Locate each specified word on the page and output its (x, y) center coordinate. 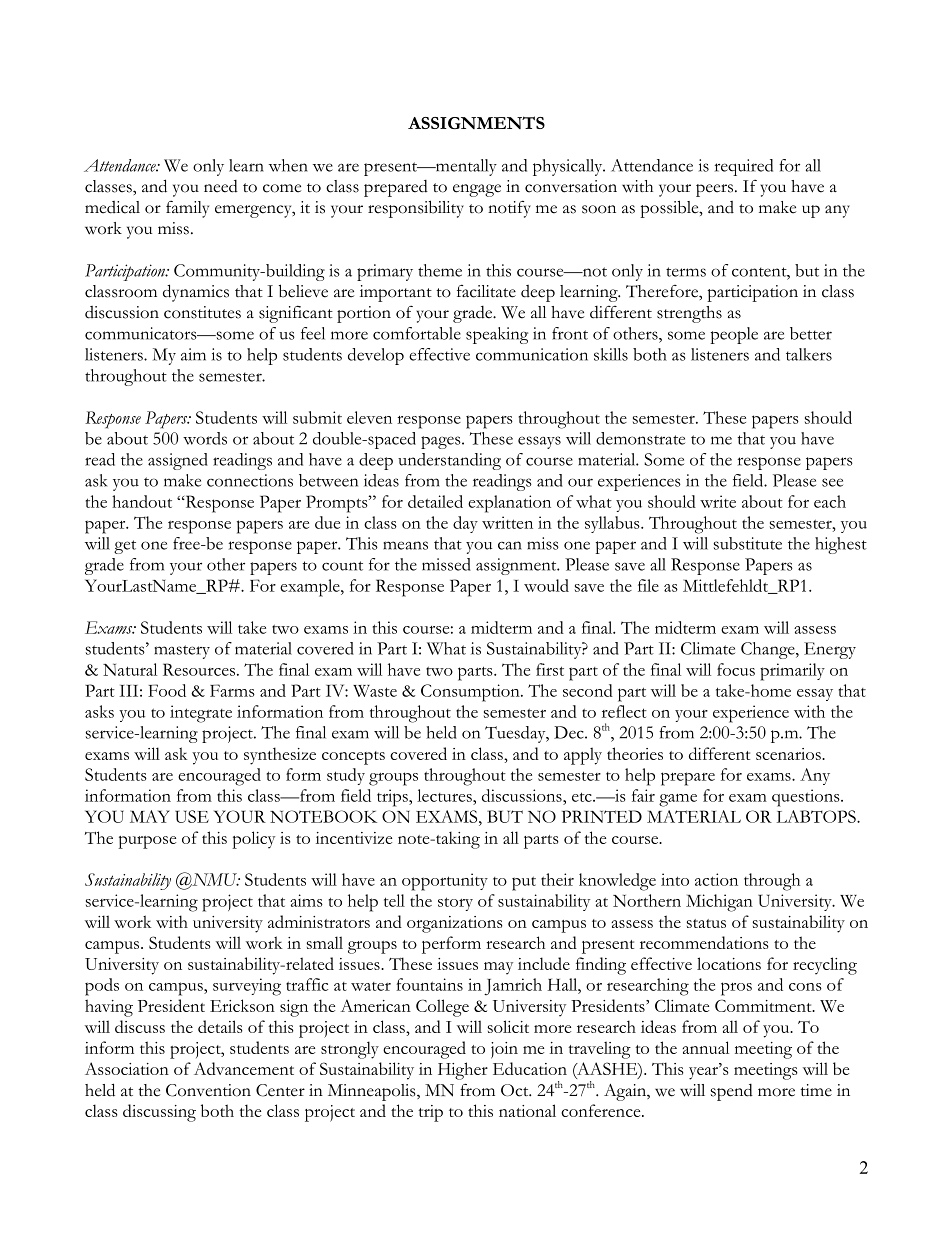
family (187, 209)
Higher (463, 1071)
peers (716, 190)
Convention (208, 1090)
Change (769, 650)
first (550, 669)
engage (477, 190)
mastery (182, 652)
